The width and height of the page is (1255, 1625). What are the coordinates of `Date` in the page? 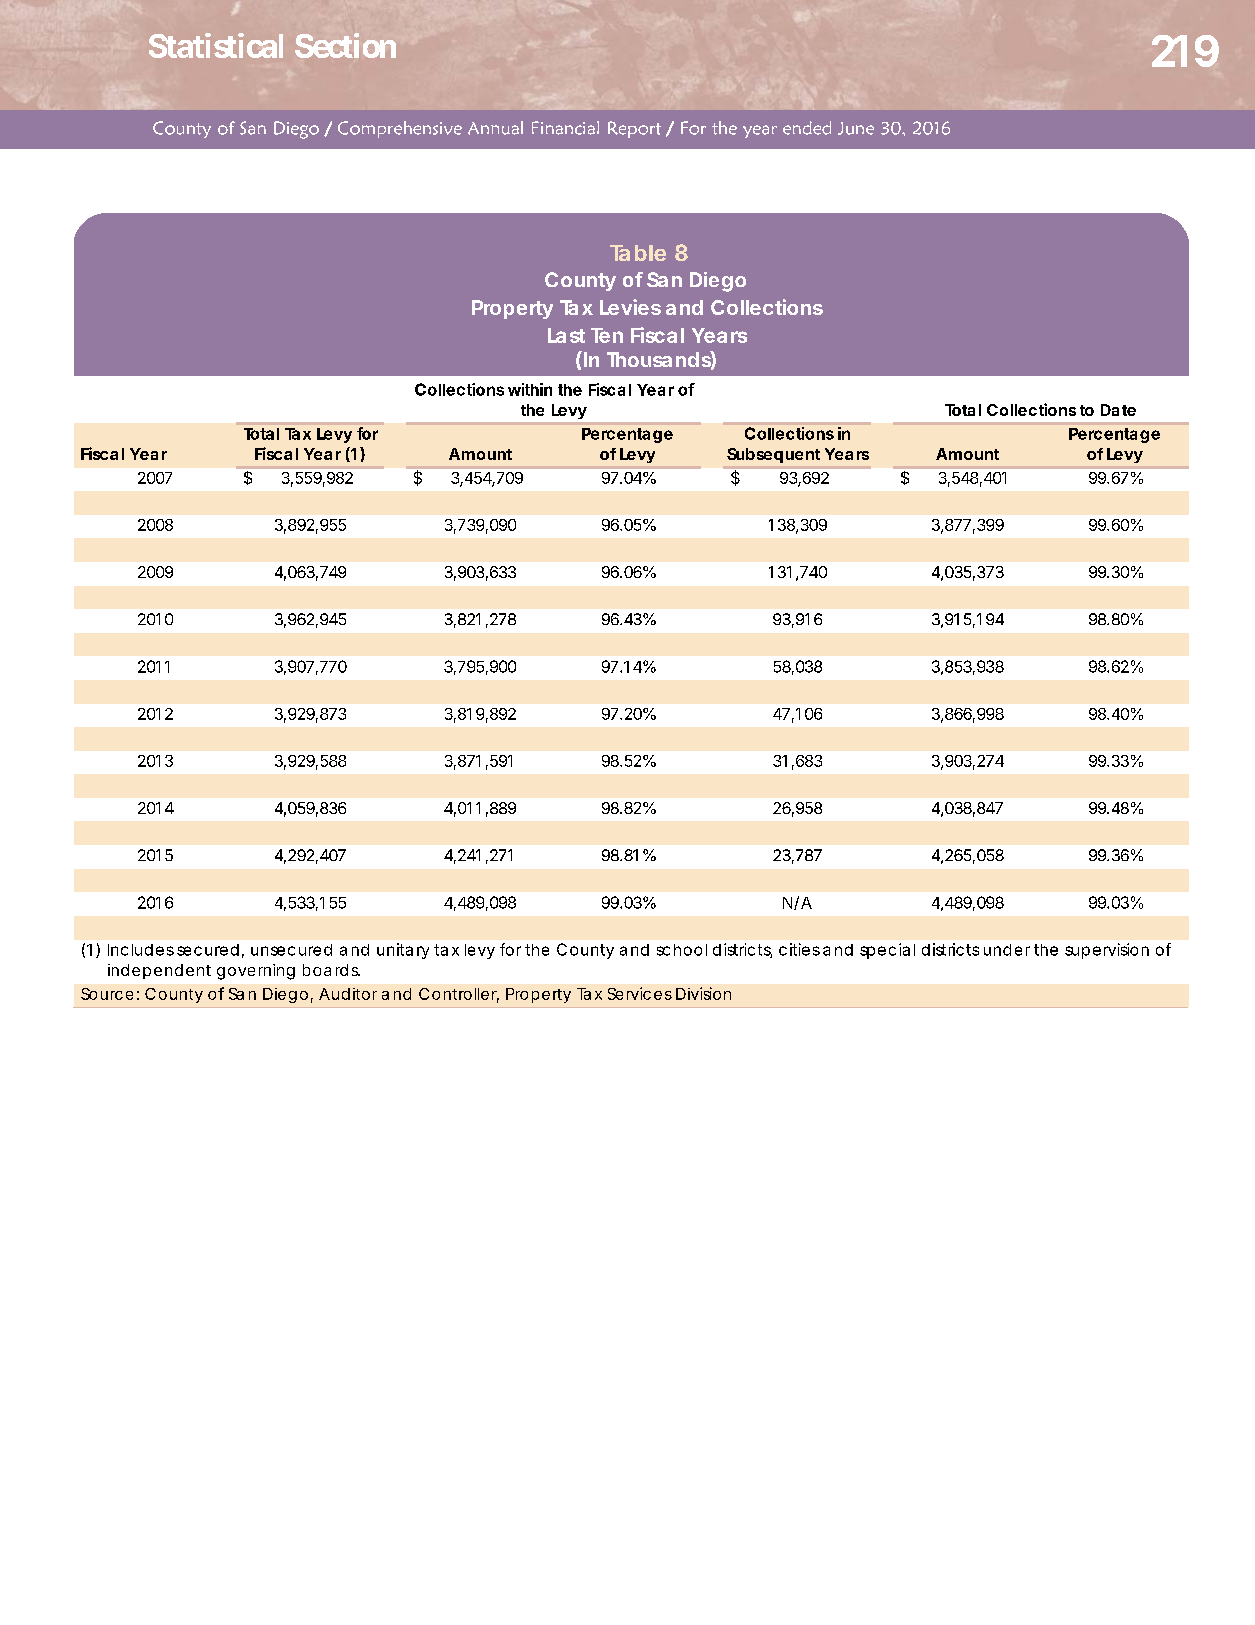 It's located at (1118, 410).
